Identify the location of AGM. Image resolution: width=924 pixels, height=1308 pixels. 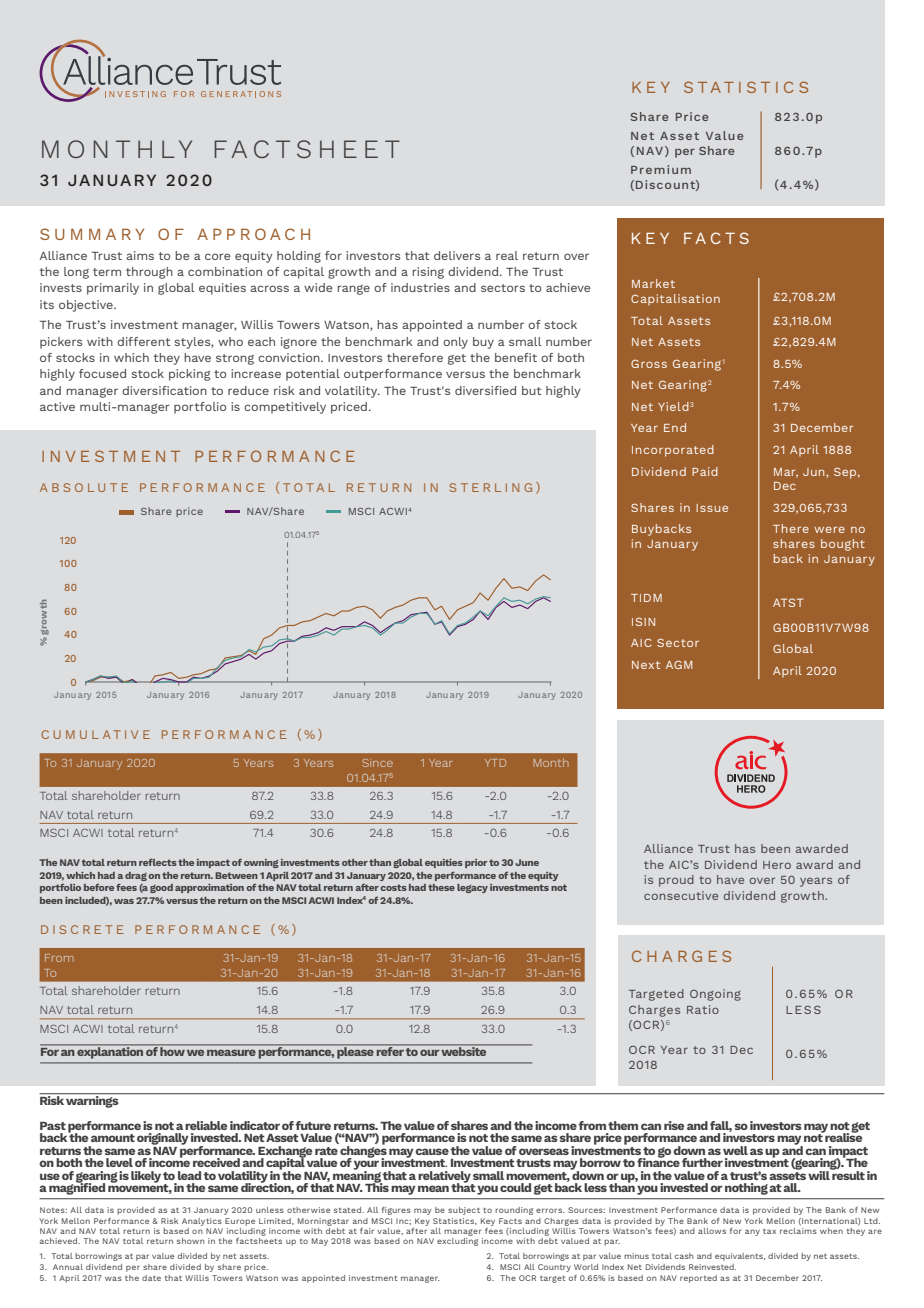
(679, 664).
